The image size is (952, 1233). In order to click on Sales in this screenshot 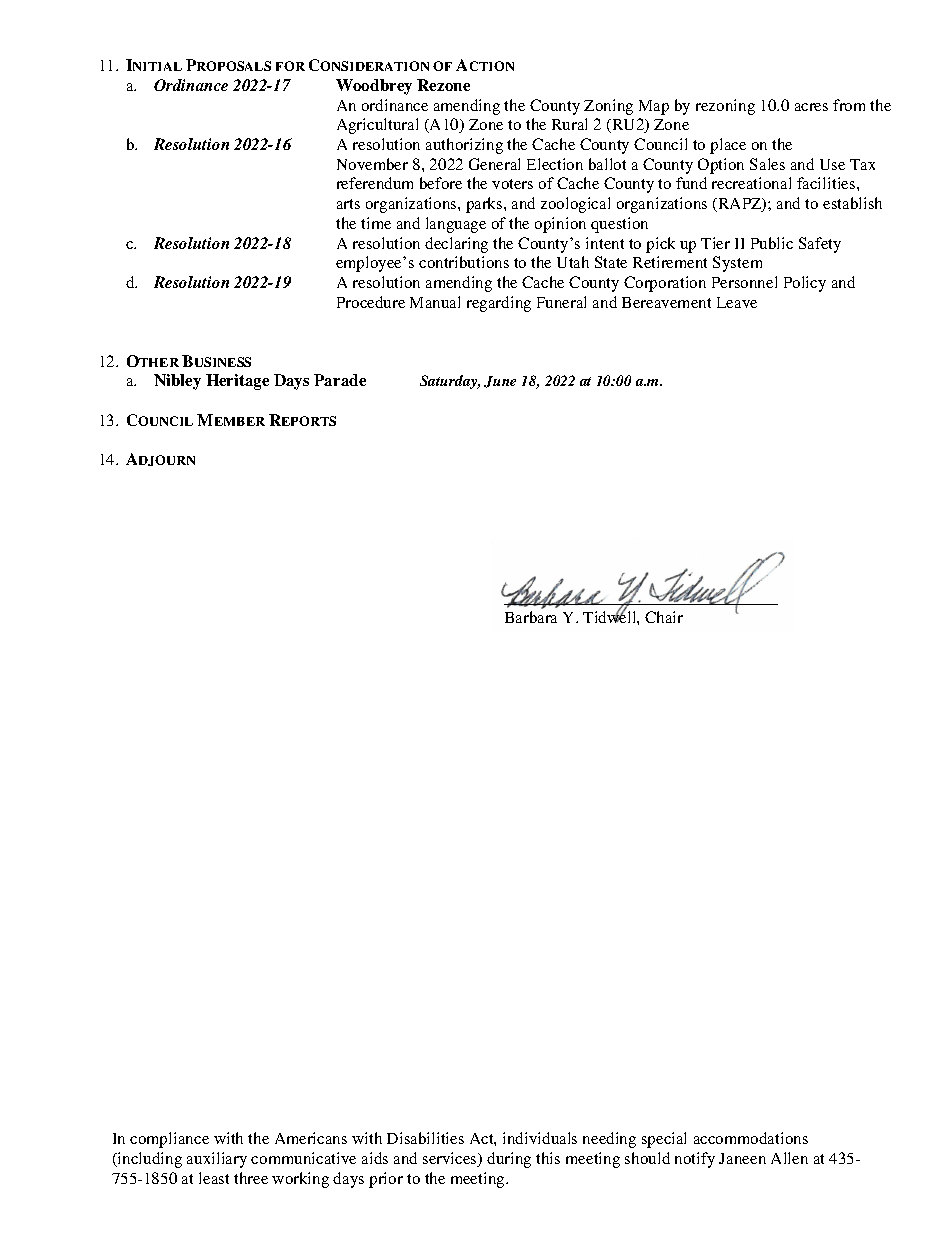, I will do `click(767, 164)`.
